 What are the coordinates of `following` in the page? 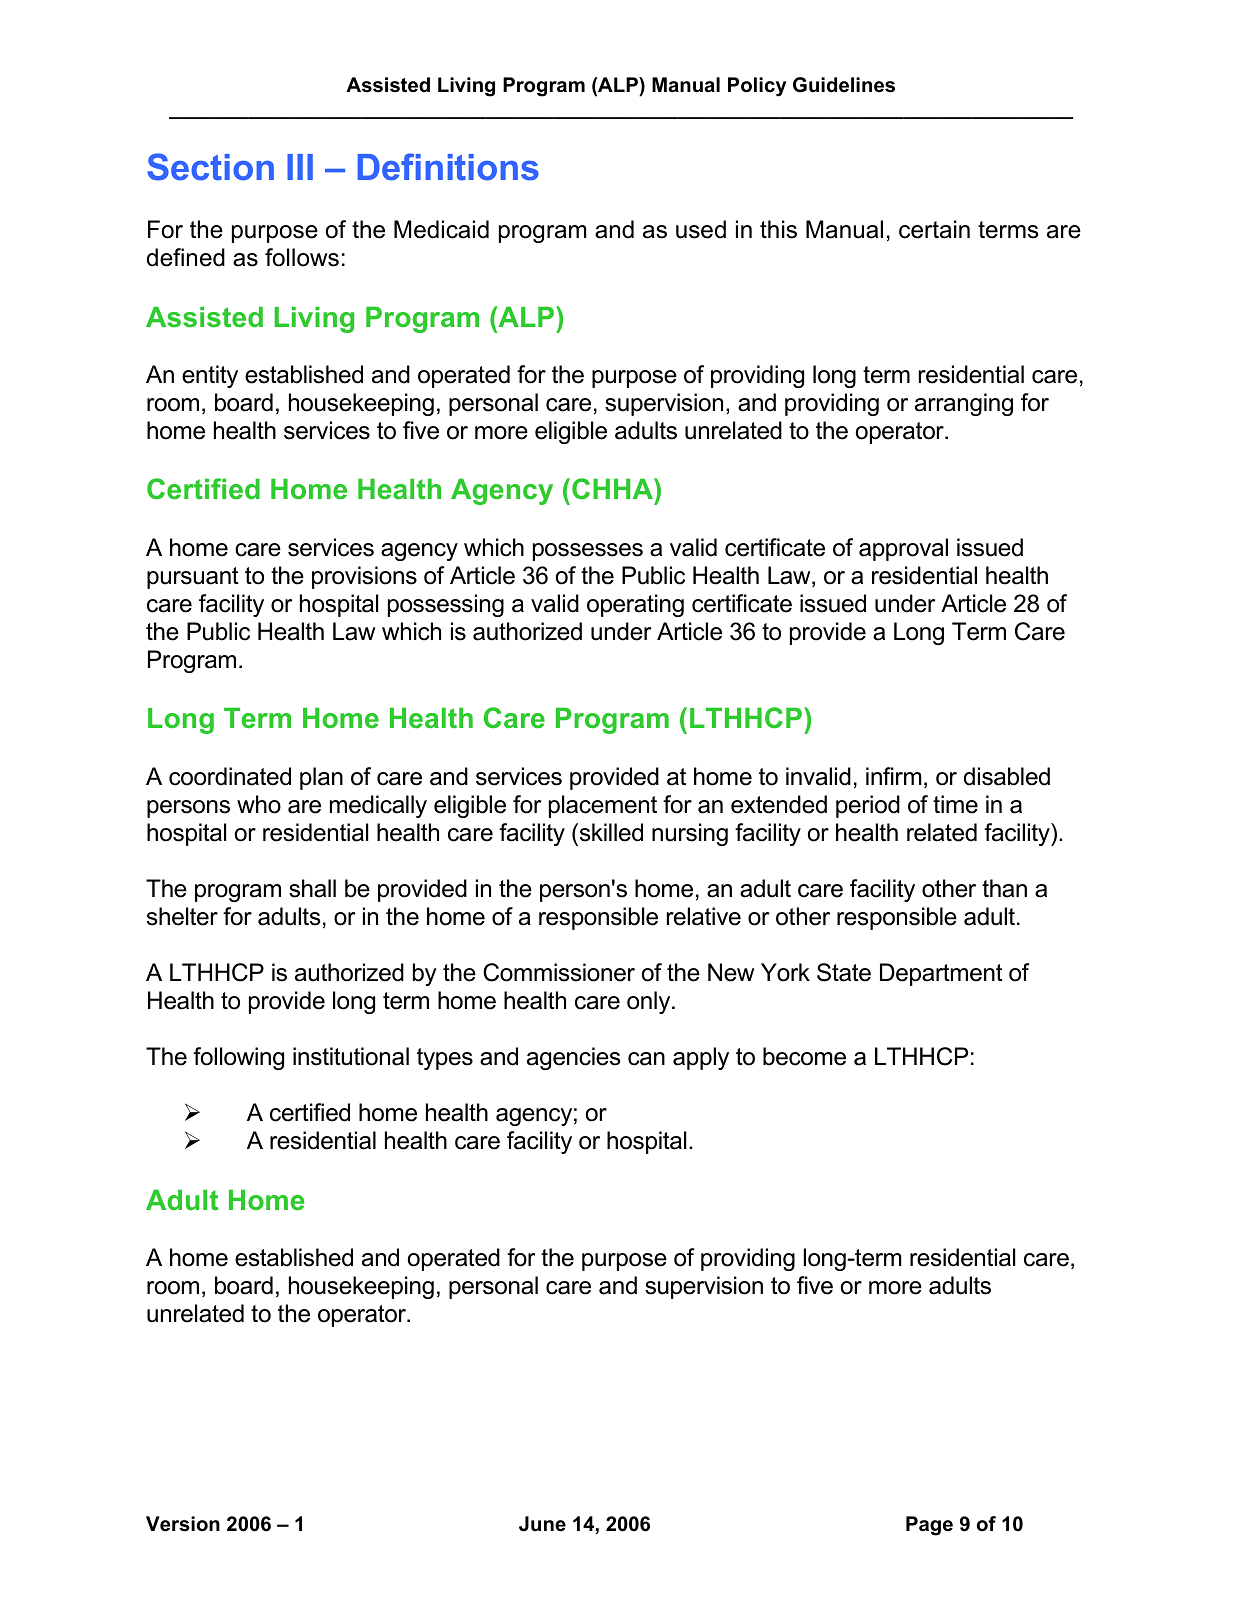 It's located at (238, 1058).
